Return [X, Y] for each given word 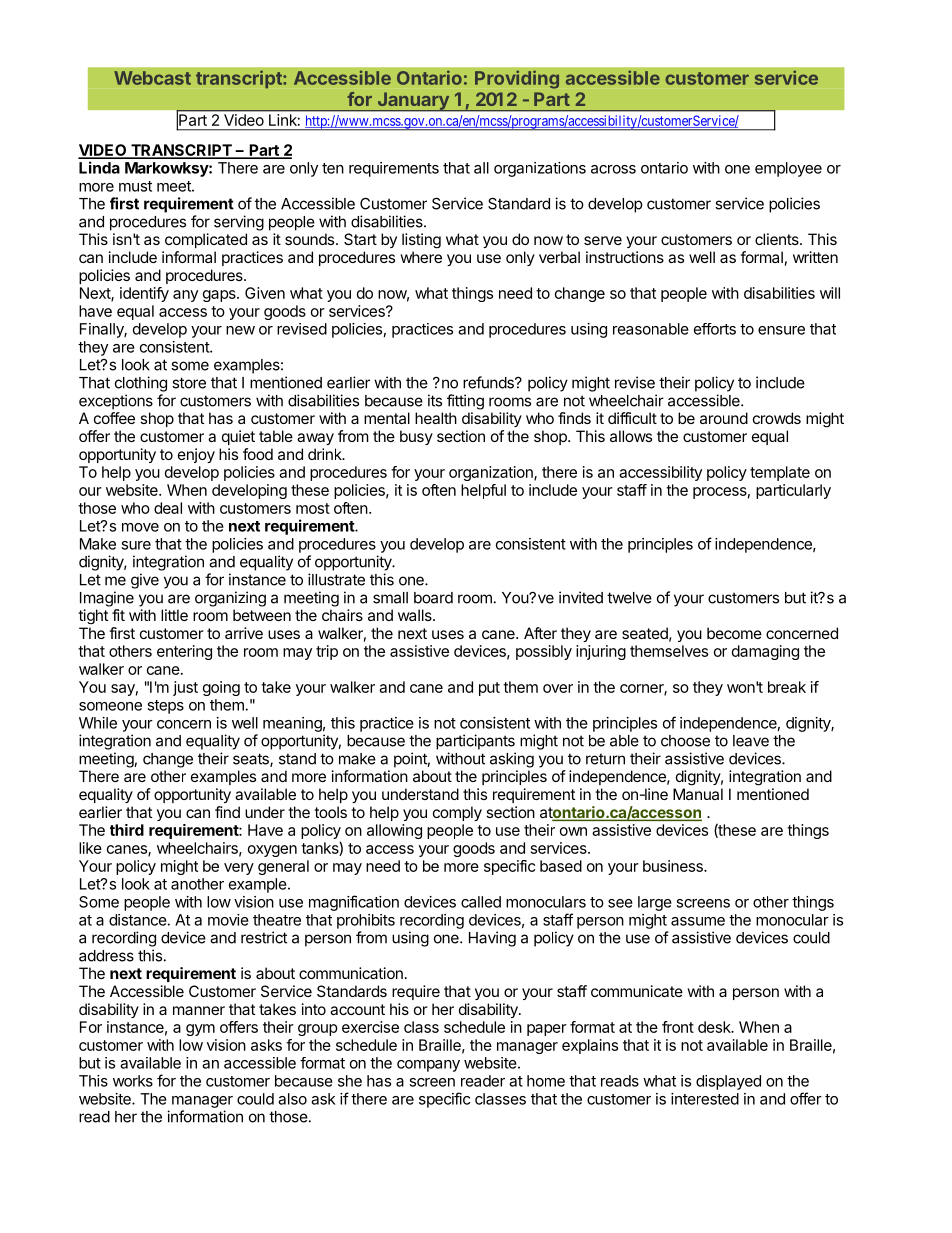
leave [751, 741]
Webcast [152, 78]
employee [788, 169]
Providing [517, 79]
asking [512, 760]
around [724, 418]
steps [165, 707]
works [133, 1081]
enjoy [196, 455]
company [428, 1066]
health [436, 418]
